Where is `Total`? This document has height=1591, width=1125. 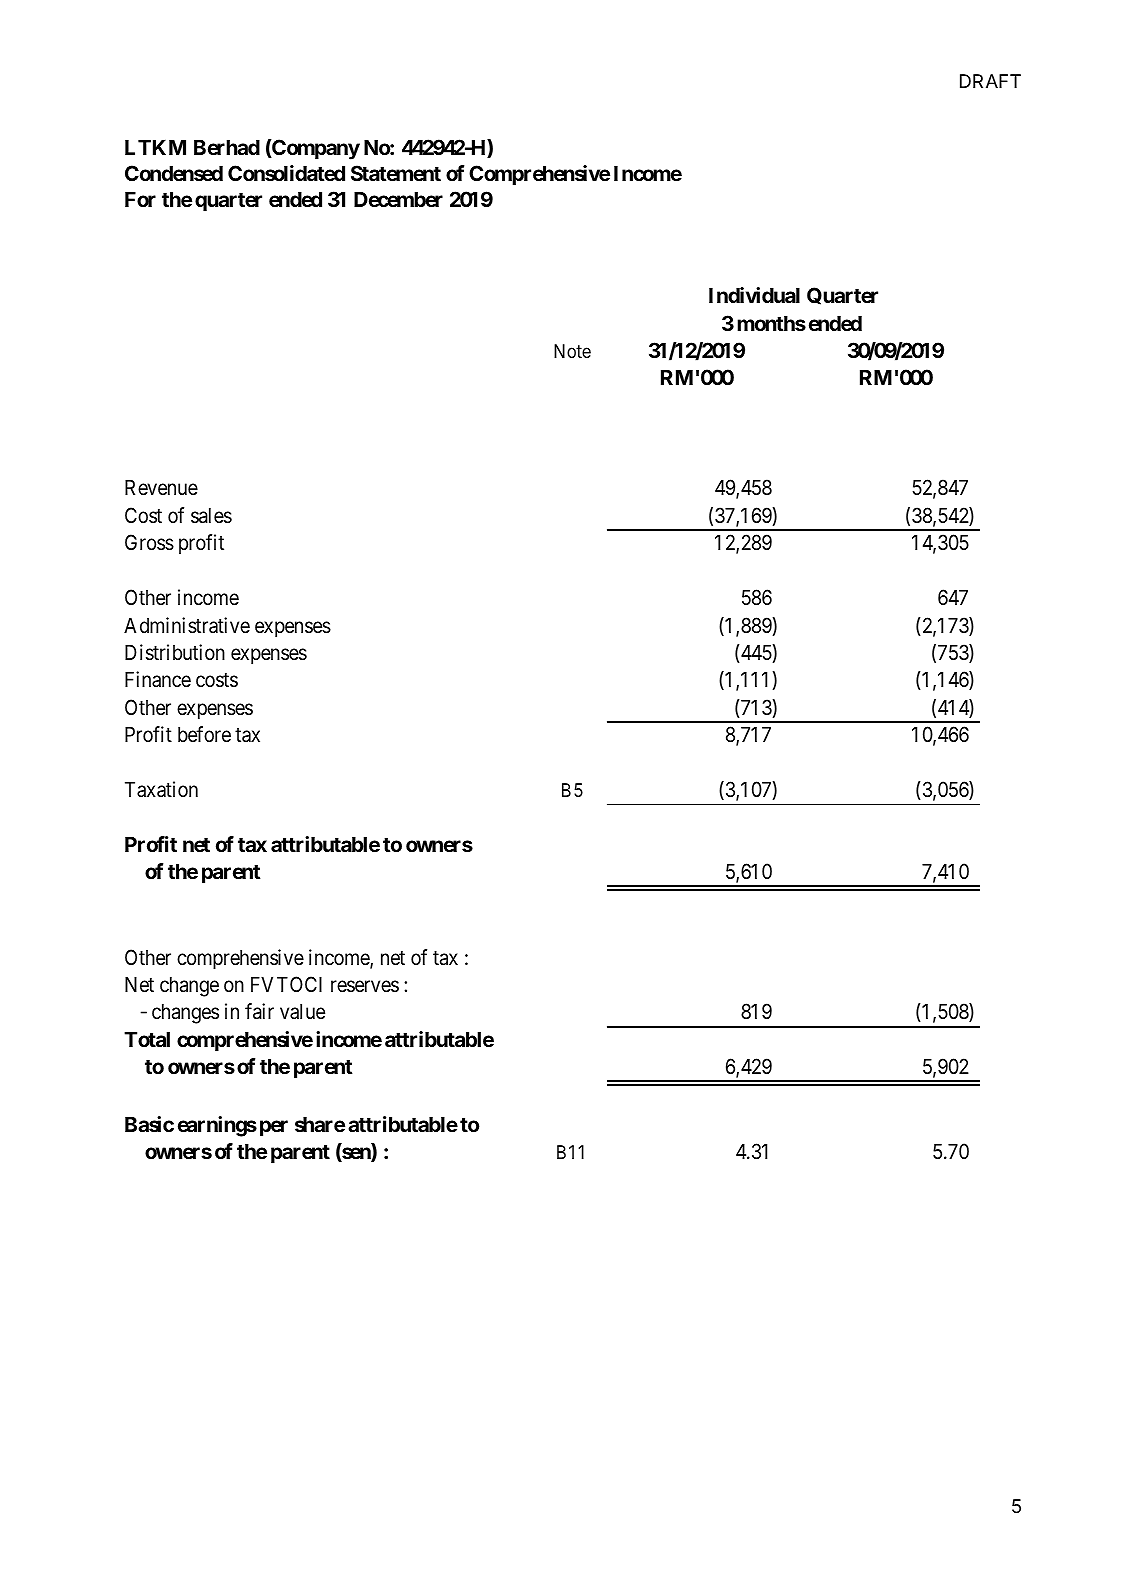
Total is located at coordinates (147, 1039).
